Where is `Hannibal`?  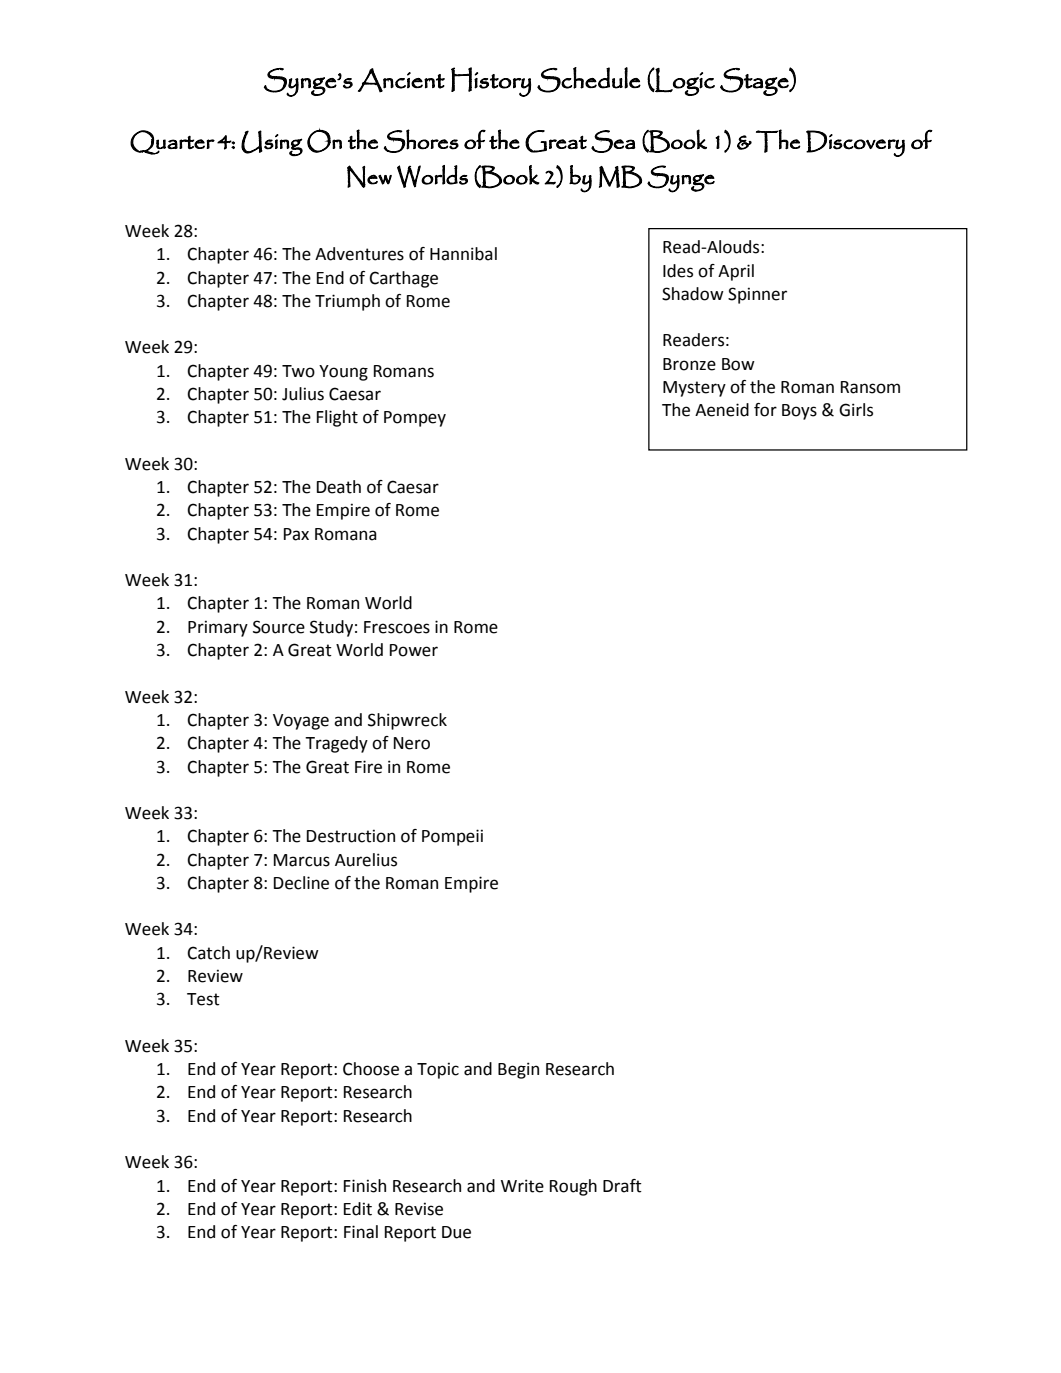 Hannibal is located at coordinates (463, 254).
